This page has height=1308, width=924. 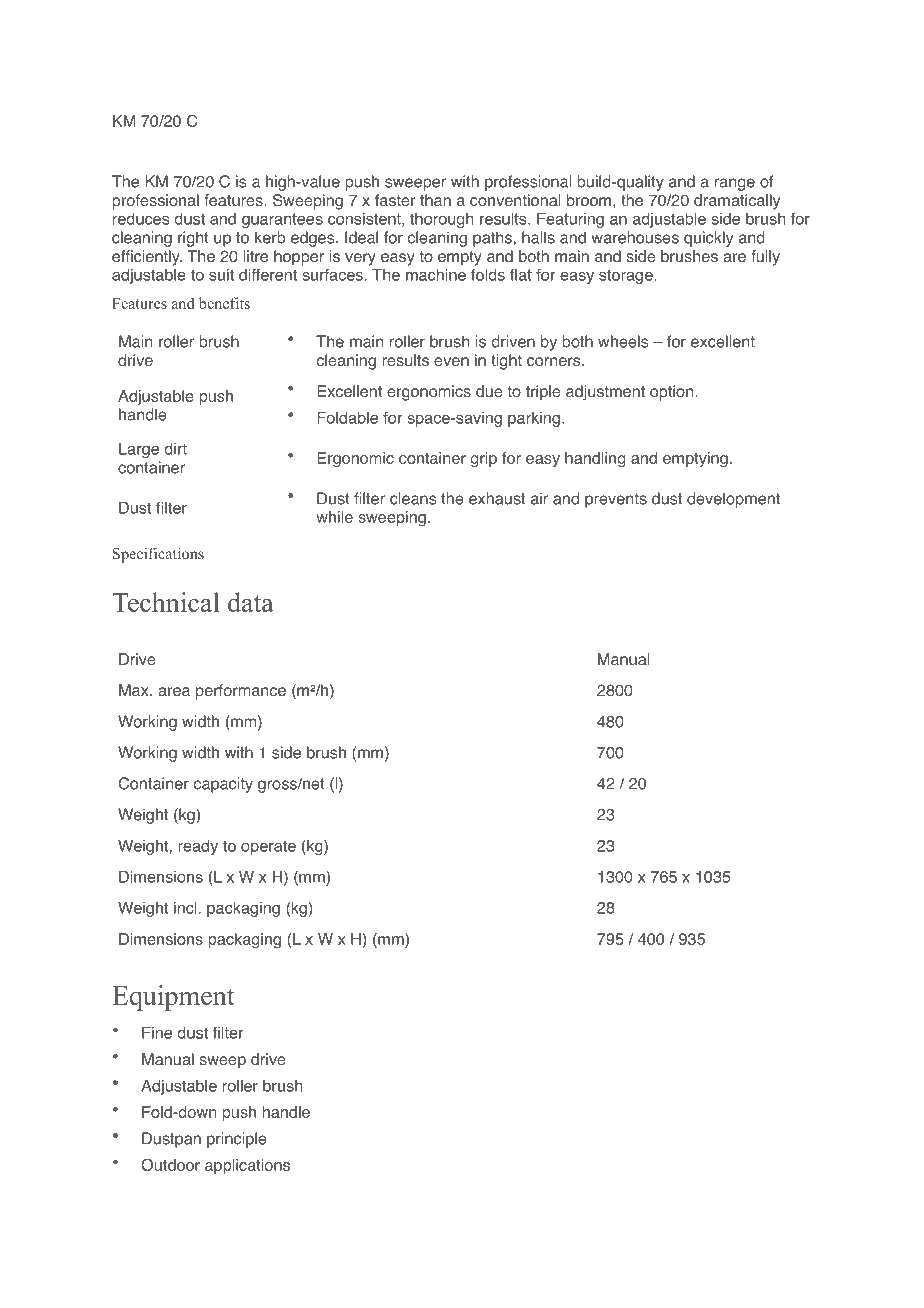 What do you see at coordinates (708, 239) in the page?
I see `quickly` at bounding box center [708, 239].
